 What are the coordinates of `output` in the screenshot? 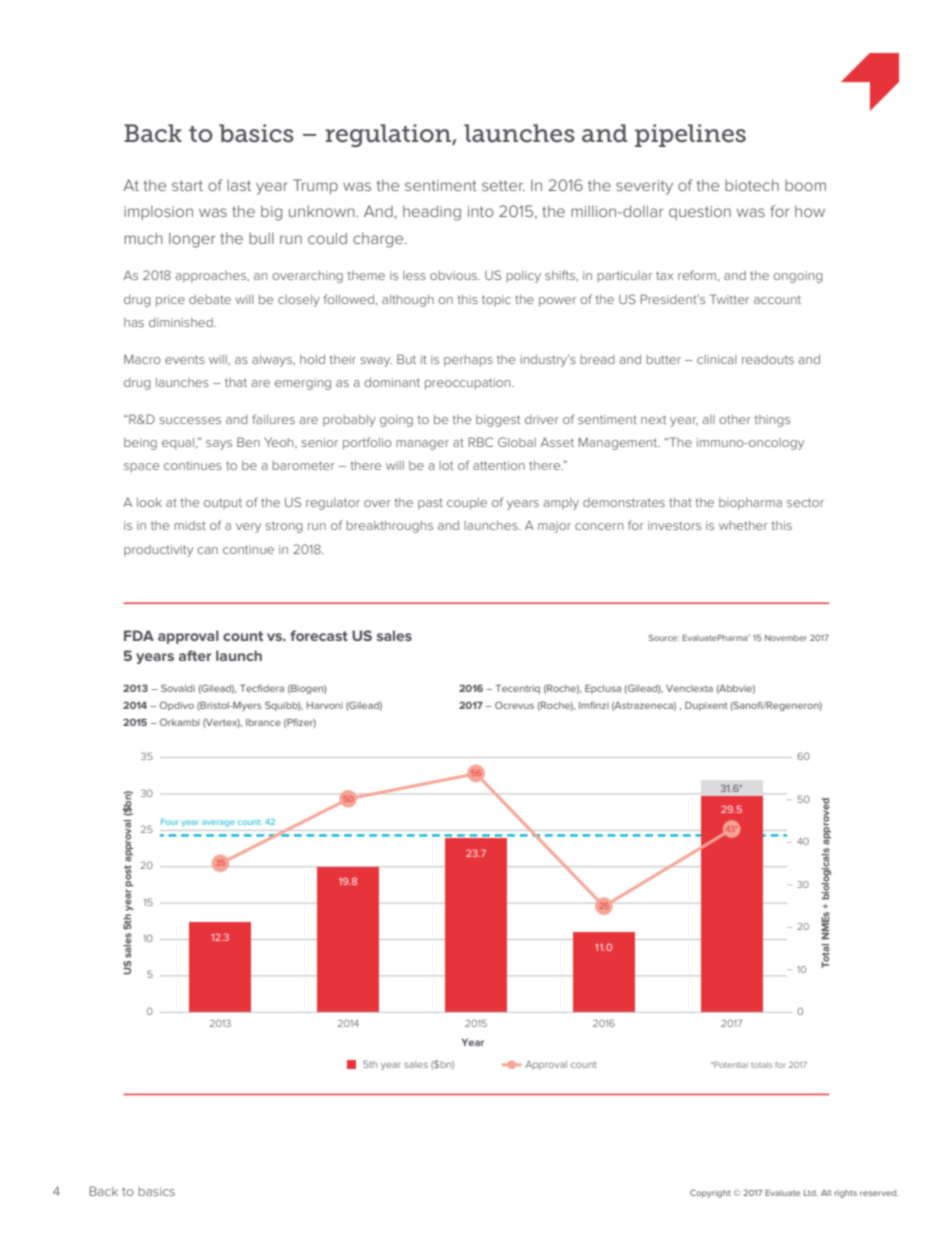 It's located at (223, 504).
